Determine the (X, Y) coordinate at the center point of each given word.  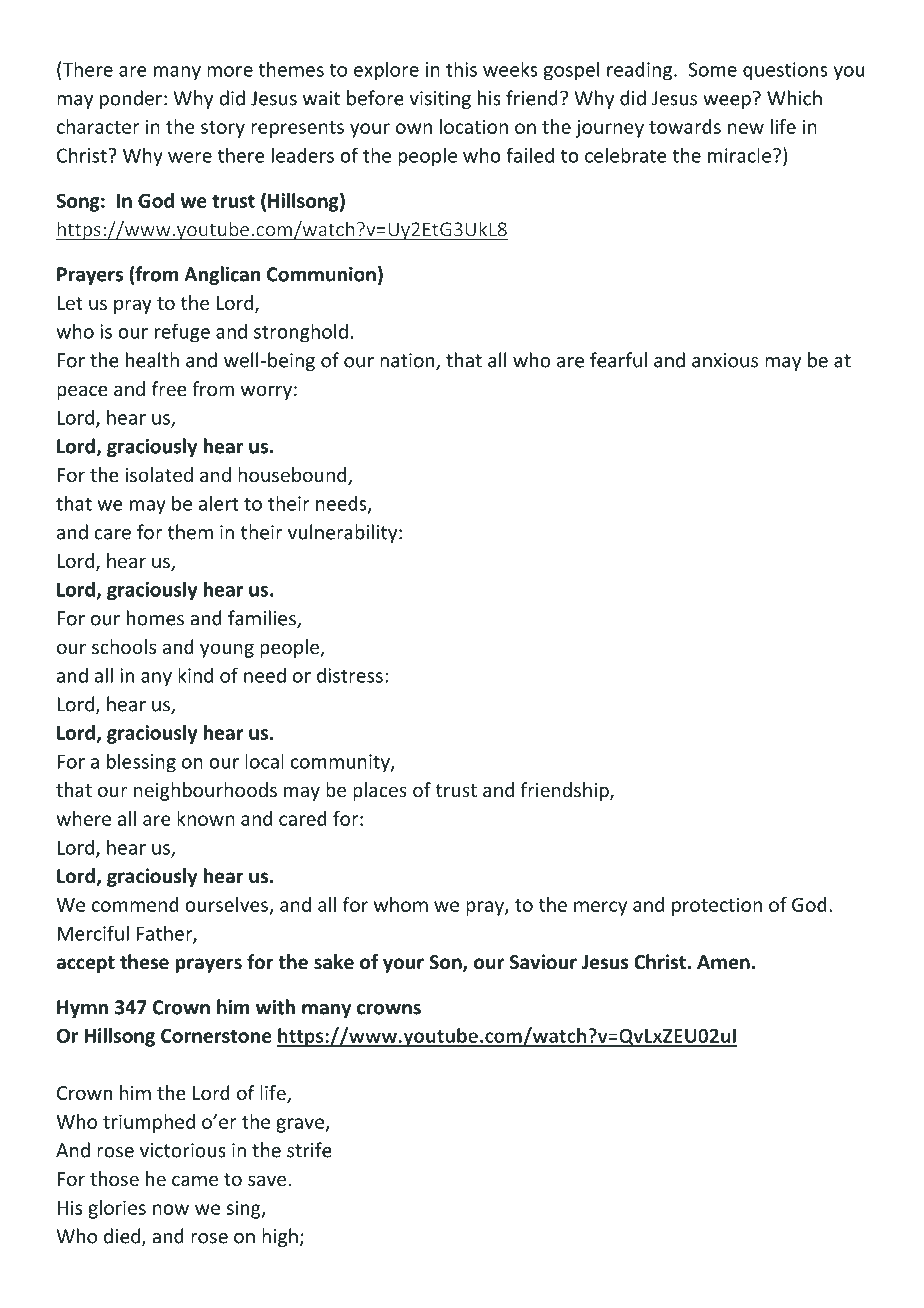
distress (350, 675)
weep (727, 102)
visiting (440, 100)
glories (117, 1209)
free (169, 388)
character (98, 126)
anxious (725, 360)
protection (717, 906)
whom (401, 904)
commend (135, 904)
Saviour (543, 962)
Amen (723, 962)
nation (408, 361)
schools (124, 646)
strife (309, 1150)
